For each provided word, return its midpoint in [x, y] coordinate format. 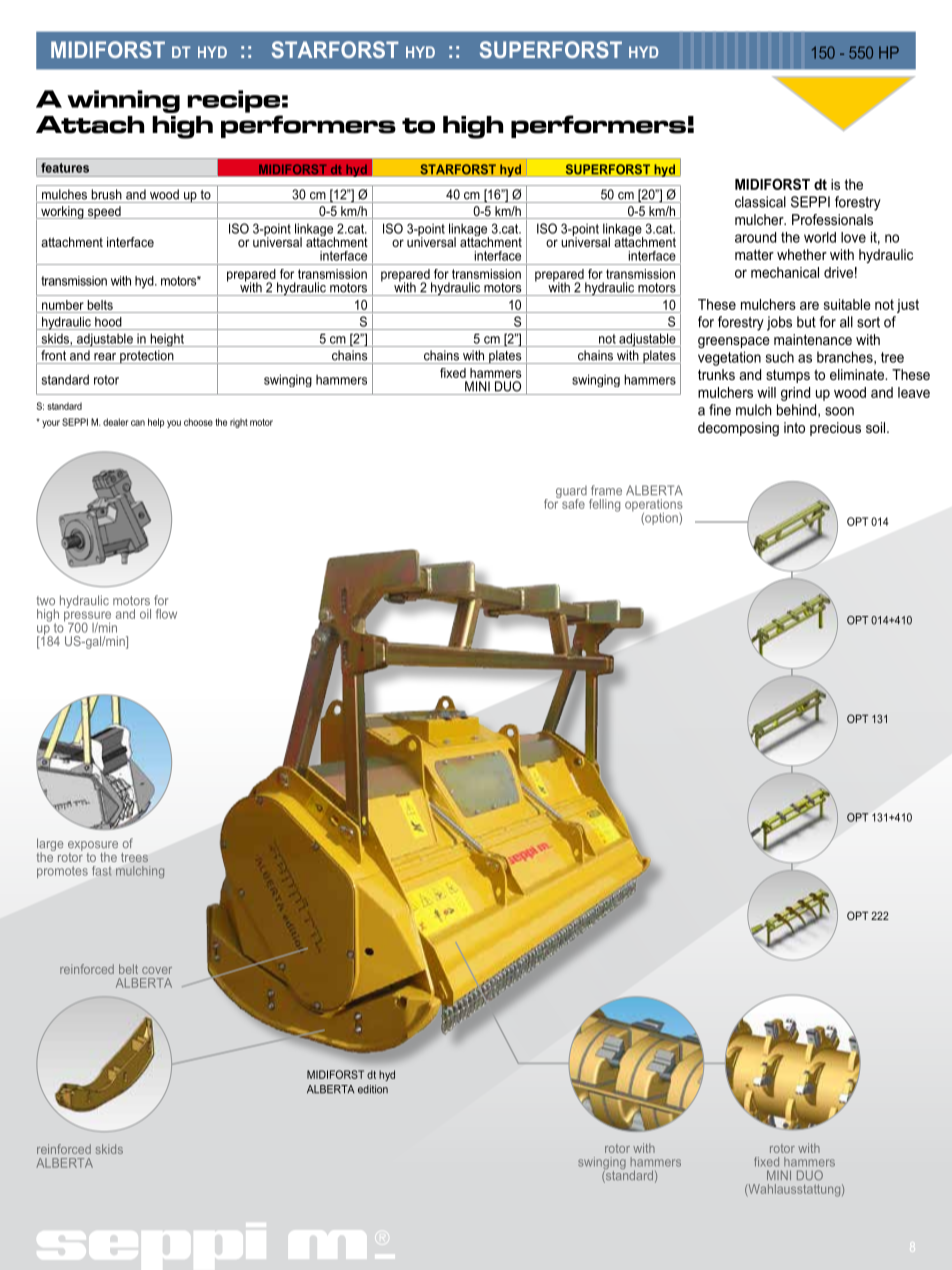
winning [123, 101]
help [156, 423]
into [794, 427]
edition [373, 1089]
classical [760, 202]
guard [571, 493]
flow [166, 614]
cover [157, 970]
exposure [93, 847]
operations [654, 506]
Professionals [832, 219]
